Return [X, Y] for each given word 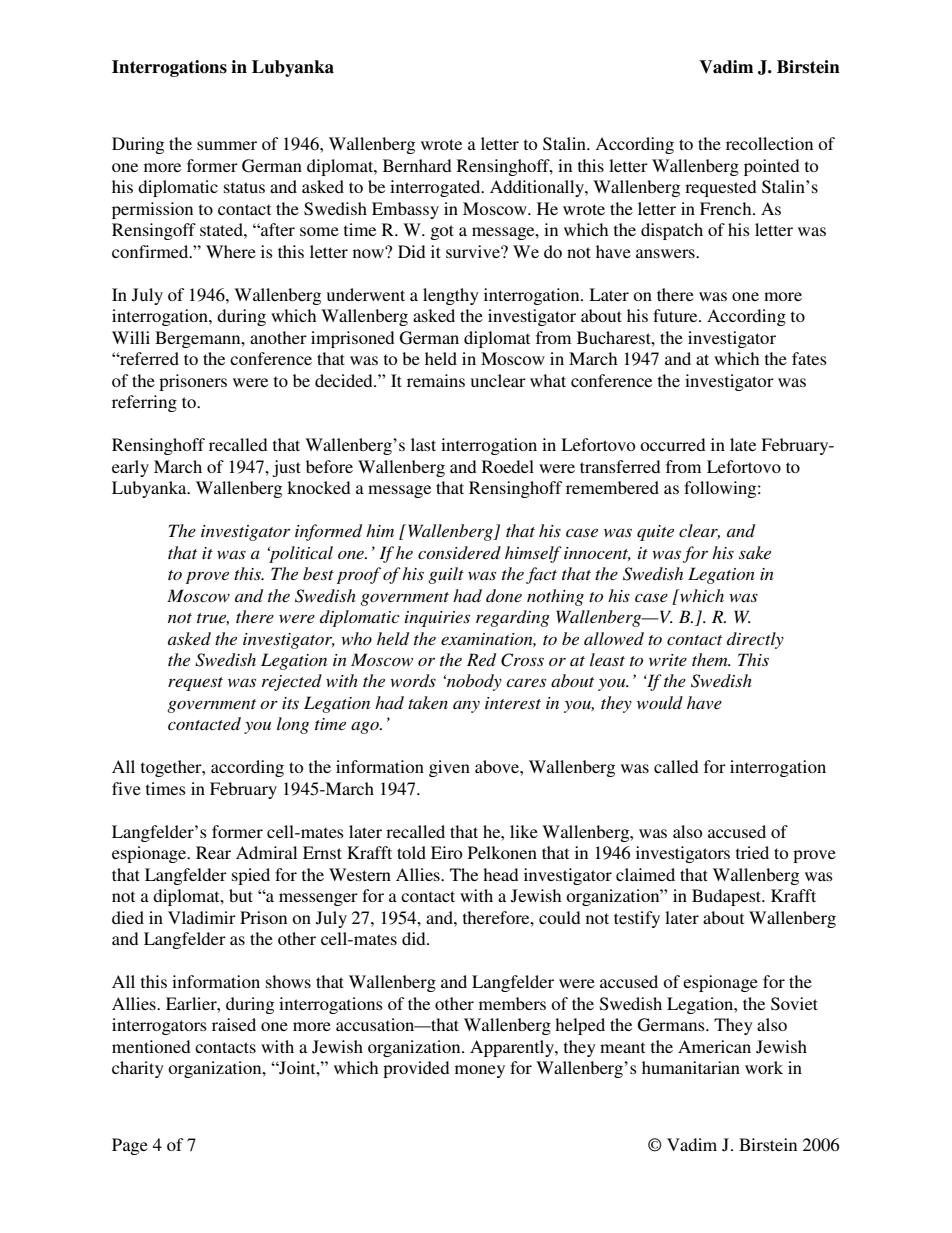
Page [130, 1146]
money [480, 1071]
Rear [213, 852]
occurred [672, 444]
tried [752, 852]
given [449, 768]
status [244, 187]
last [423, 444]
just [286, 468]
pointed [771, 167]
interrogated [436, 188]
